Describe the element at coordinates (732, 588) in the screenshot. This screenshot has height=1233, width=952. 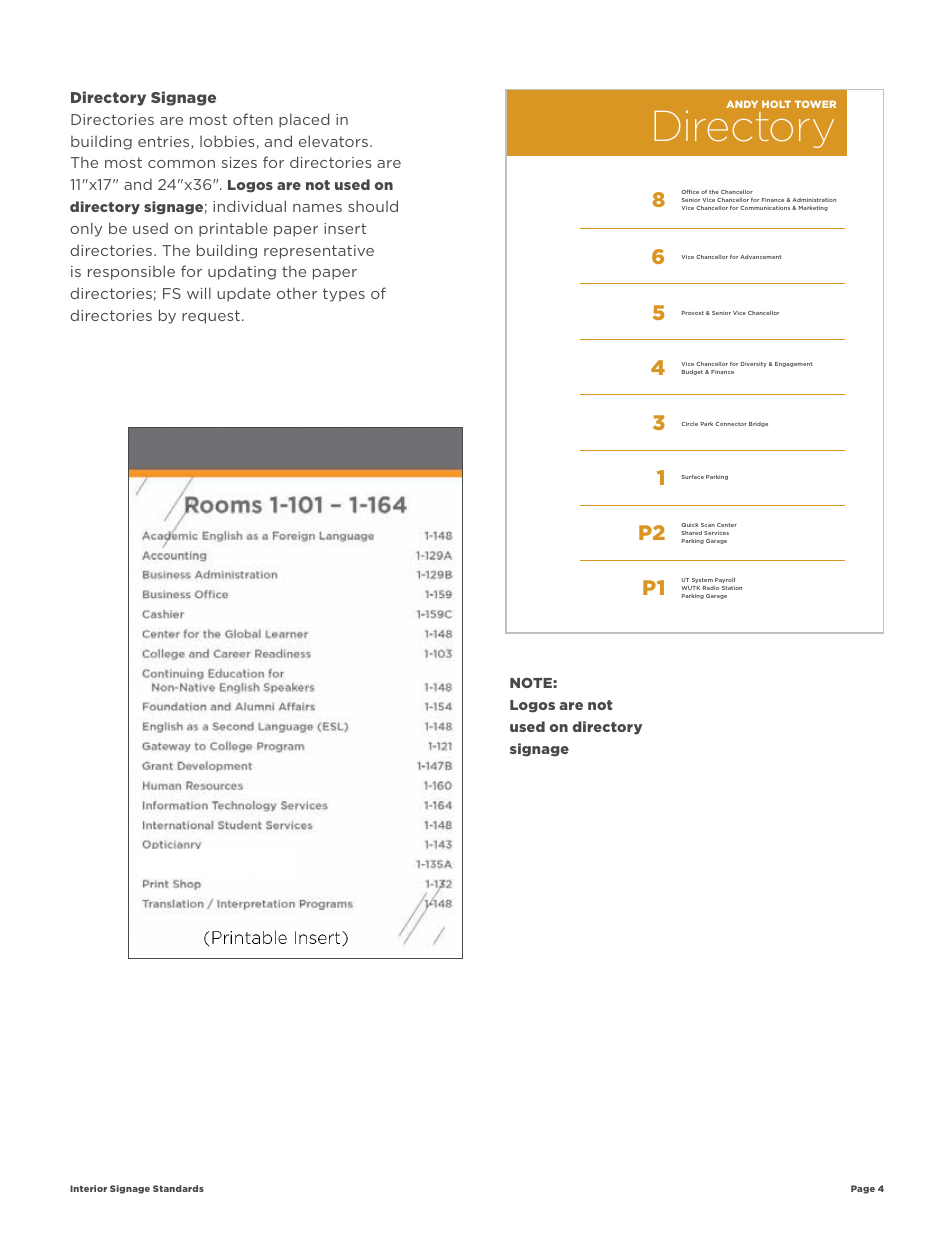
I see `Station` at that location.
